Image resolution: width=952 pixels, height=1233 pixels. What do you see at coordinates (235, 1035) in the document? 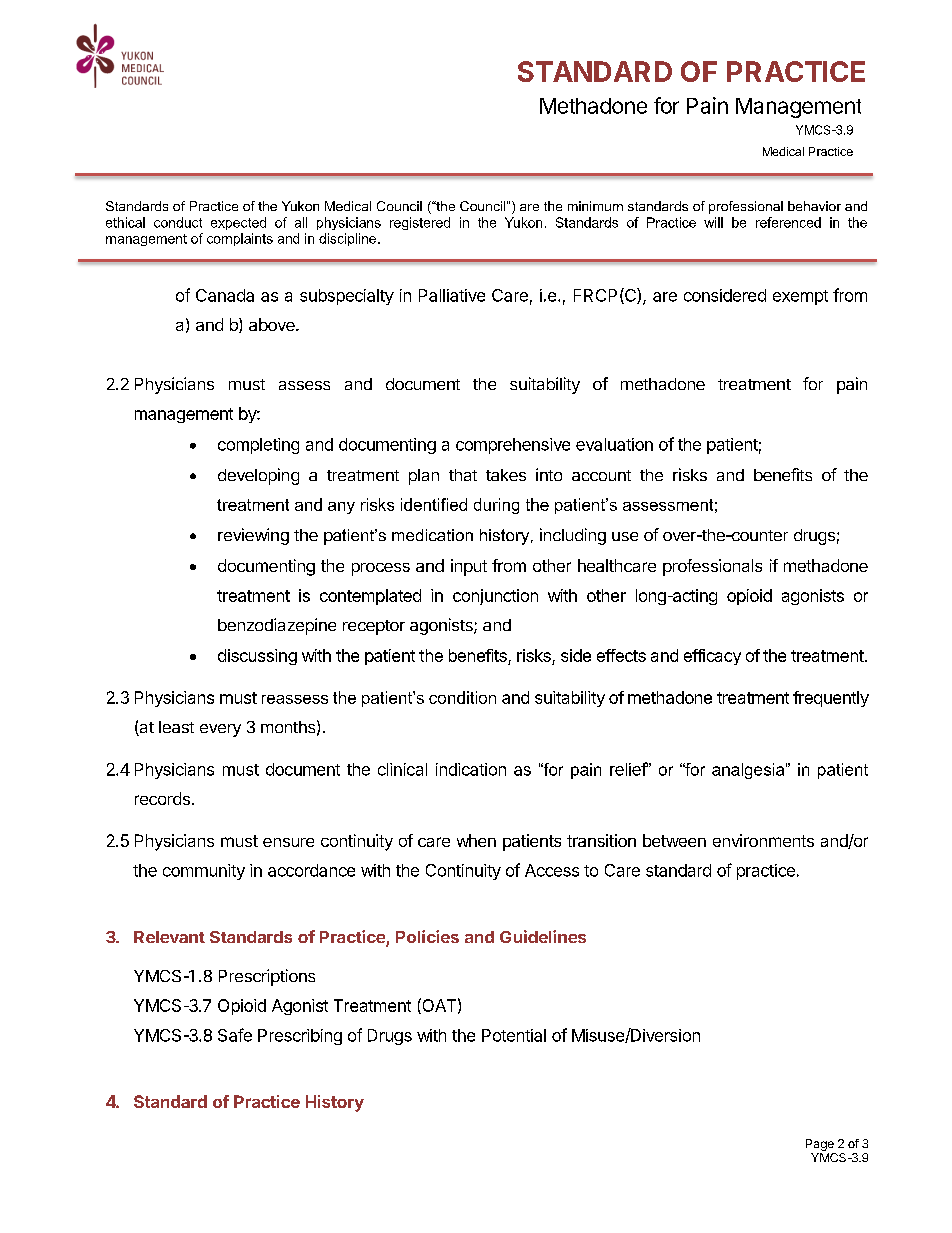
I see `Safe` at bounding box center [235, 1035].
